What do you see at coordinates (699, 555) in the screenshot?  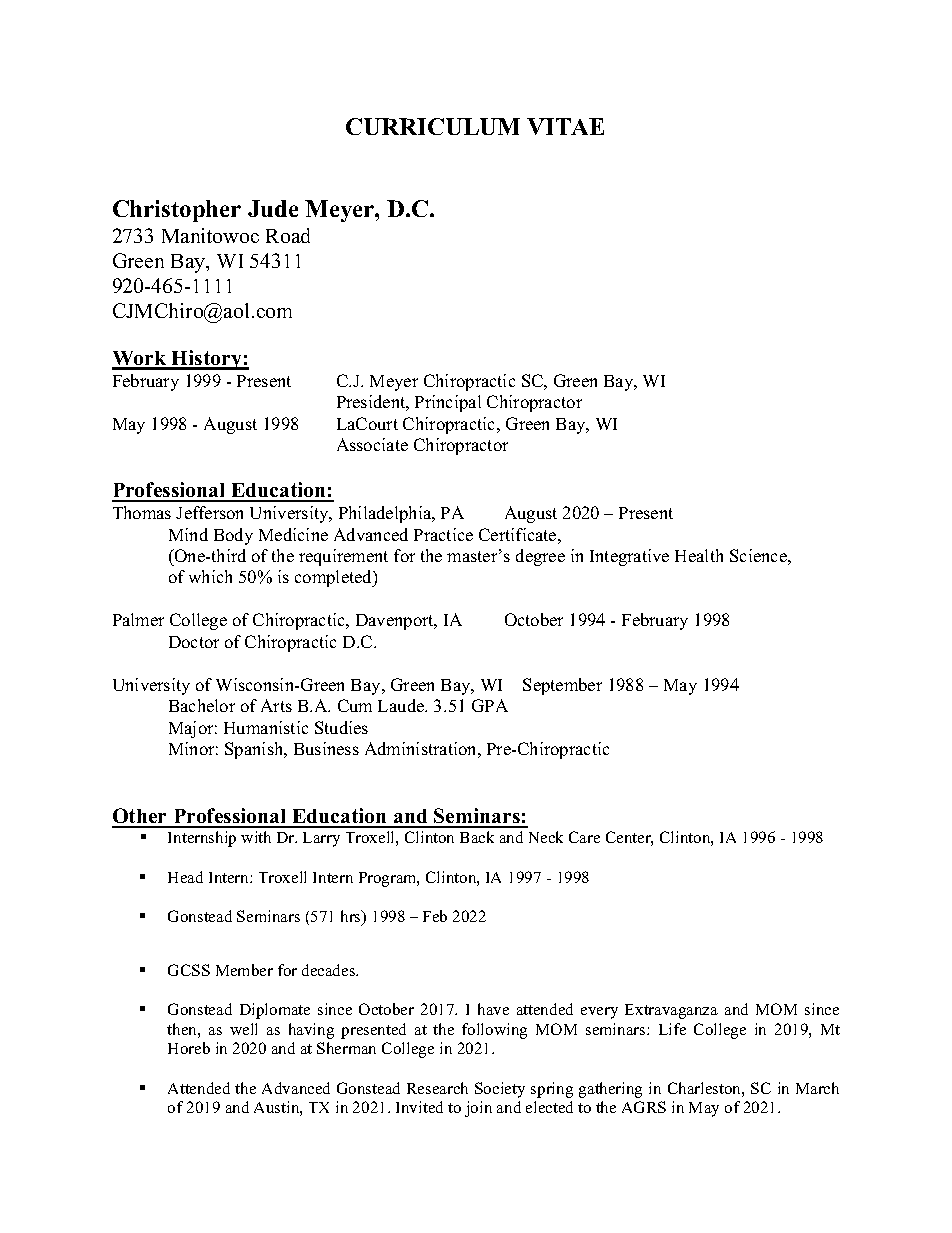 I see `Health` at bounding box center [699, 555].
